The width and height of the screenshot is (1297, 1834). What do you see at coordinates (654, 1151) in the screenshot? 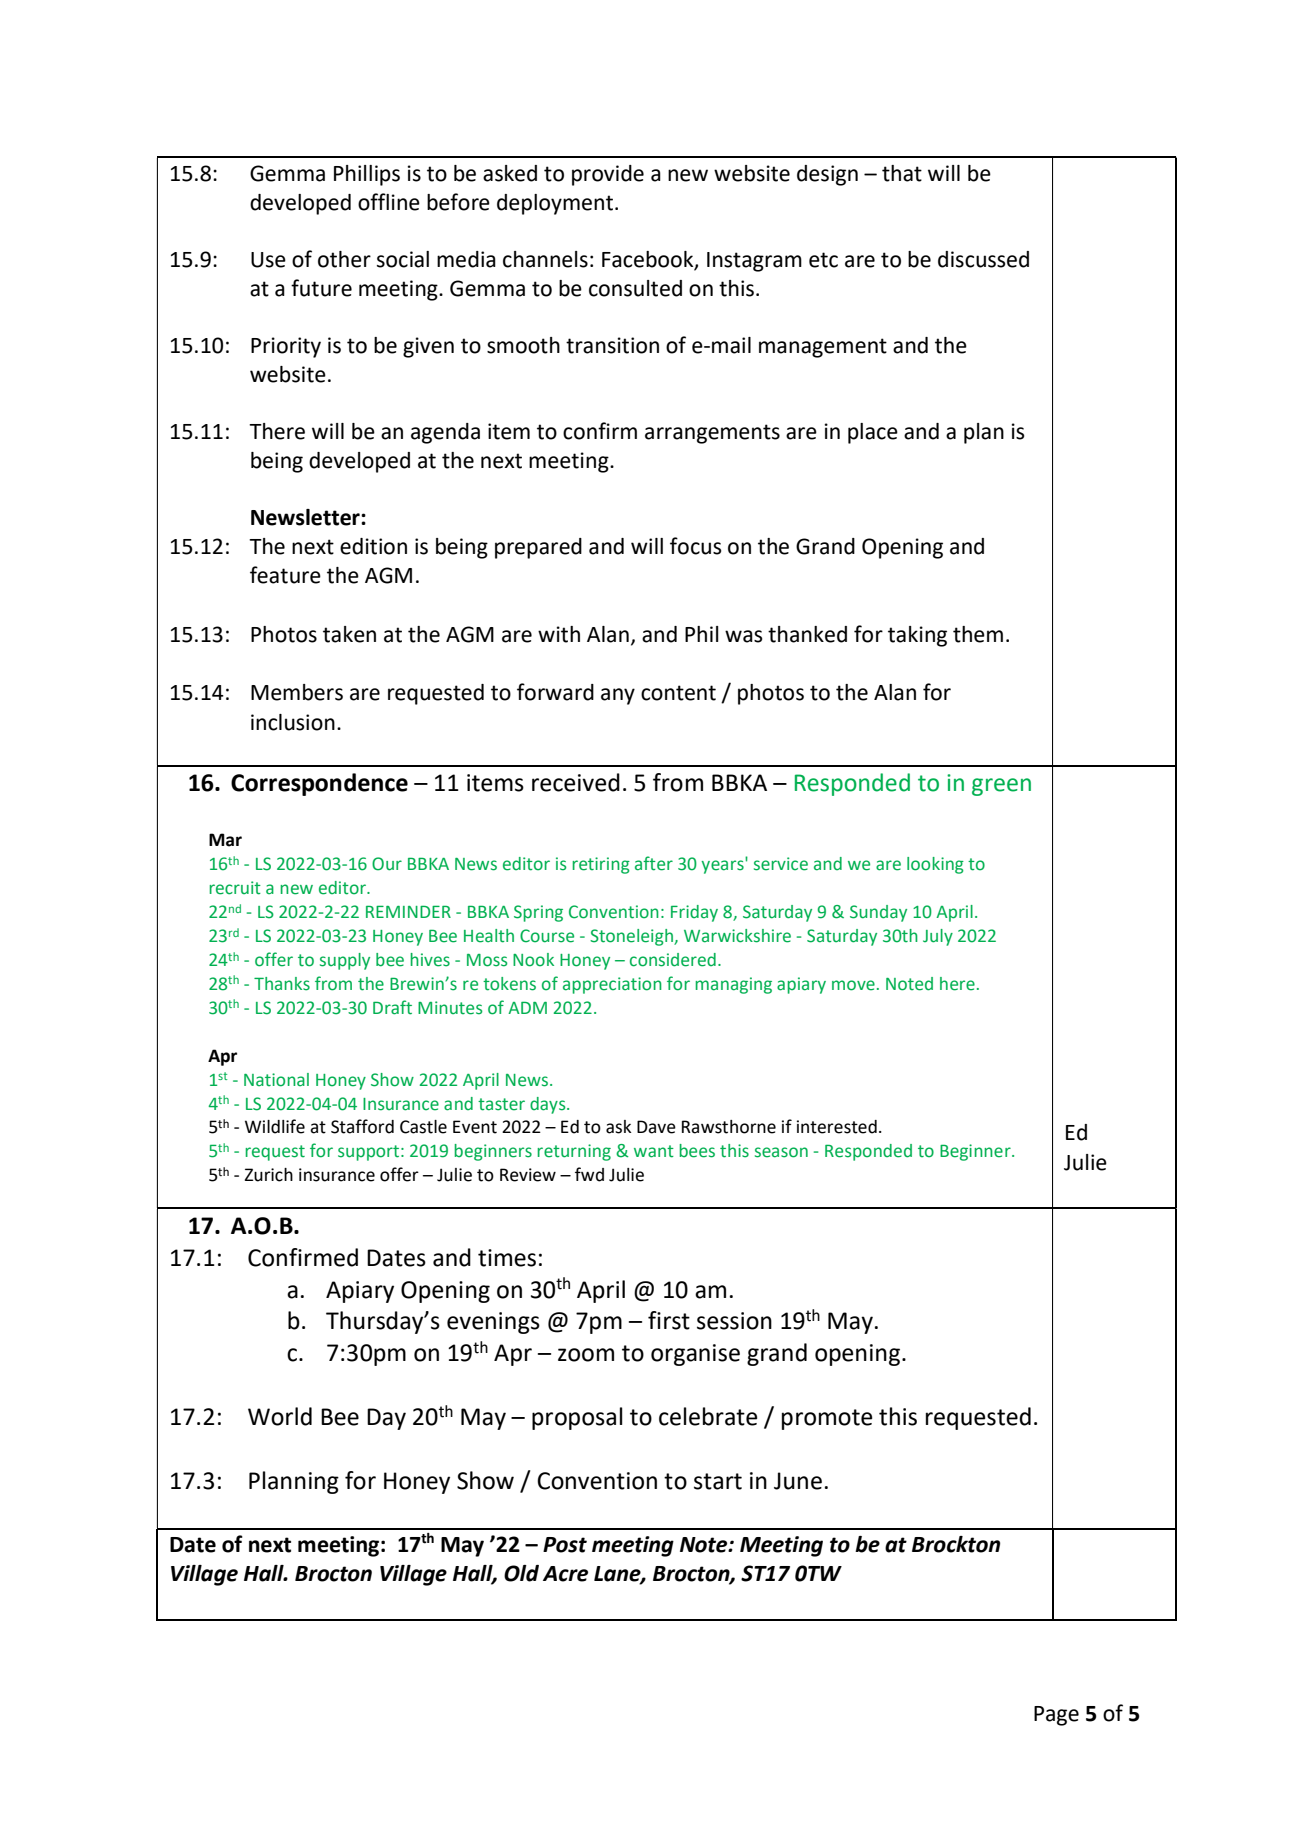
I see `want` at bounding box center [654, 1151].
